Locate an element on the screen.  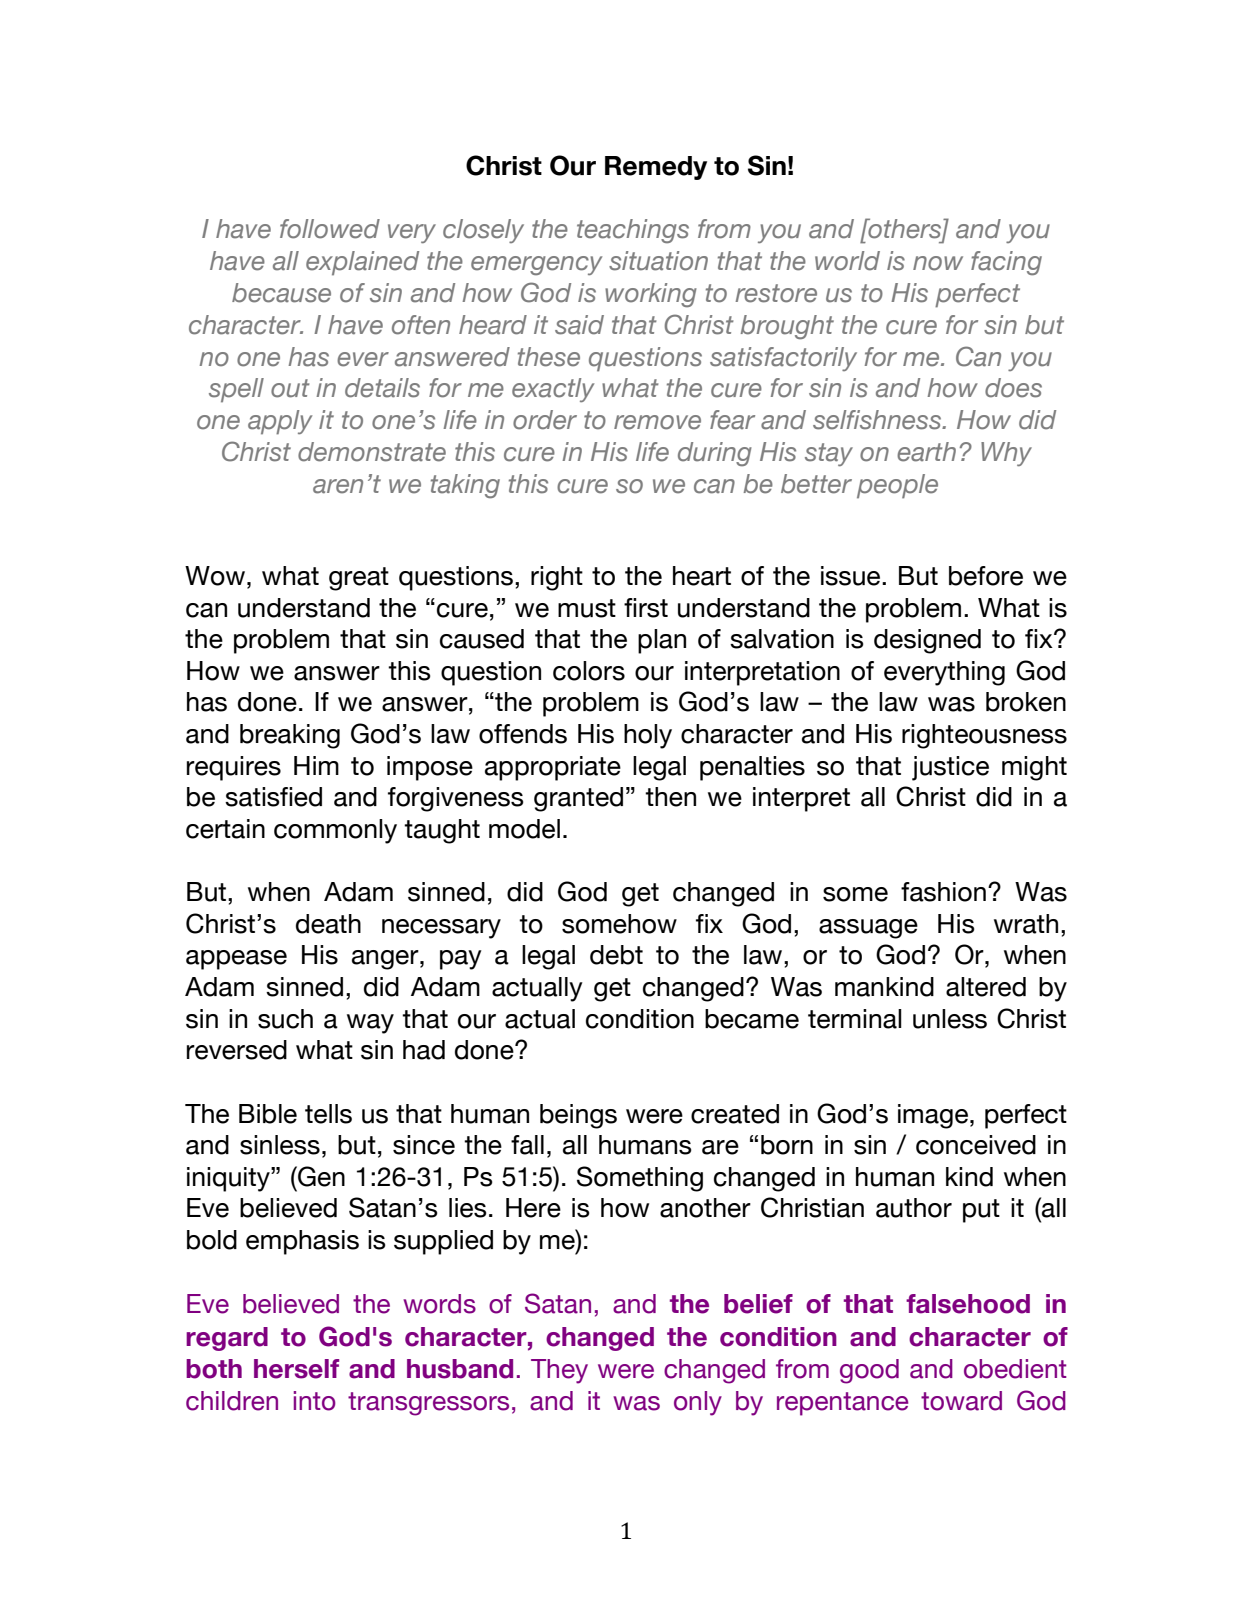
followed is located at coordinates (330, 229).
